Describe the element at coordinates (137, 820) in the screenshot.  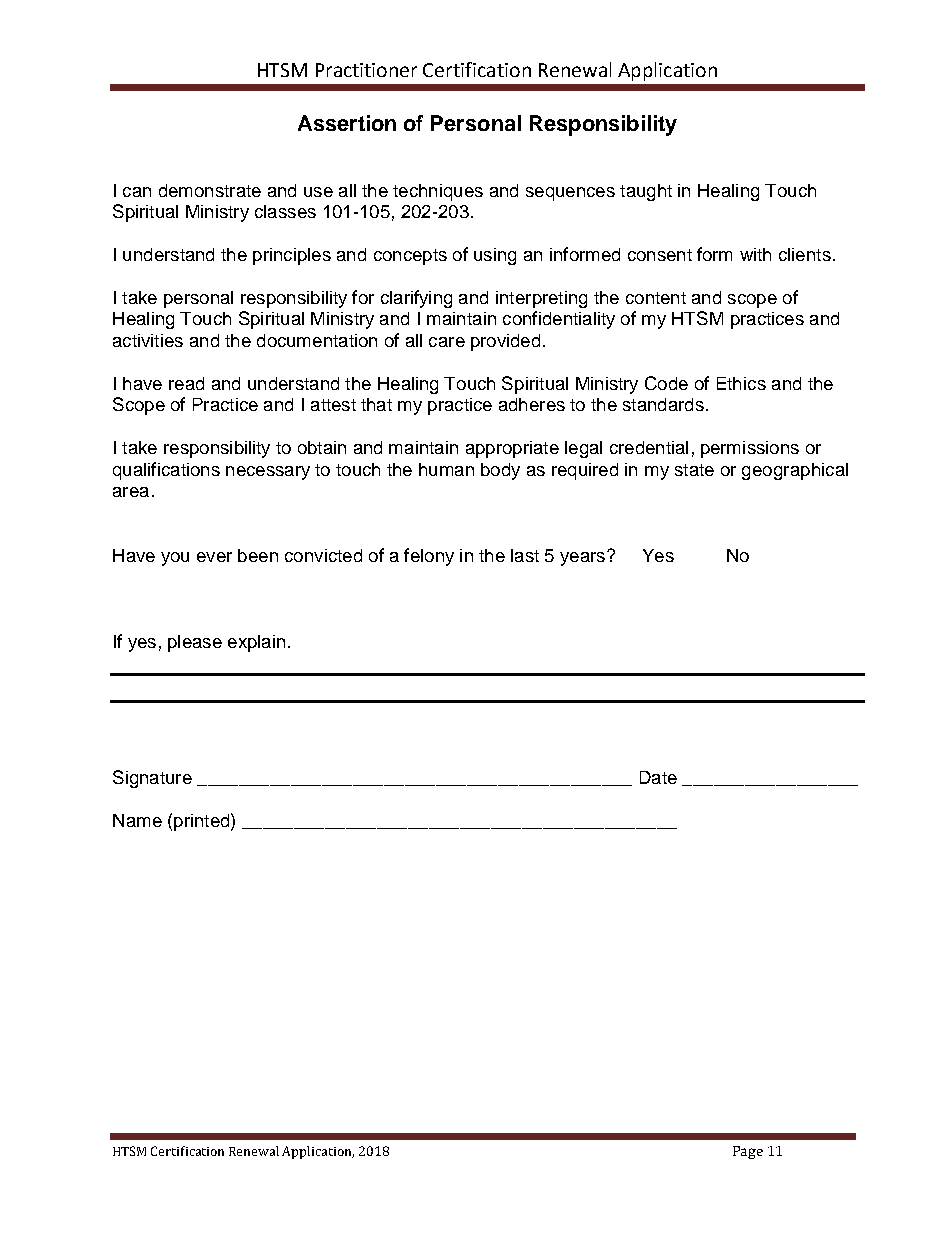
I see `Name` at that location.
